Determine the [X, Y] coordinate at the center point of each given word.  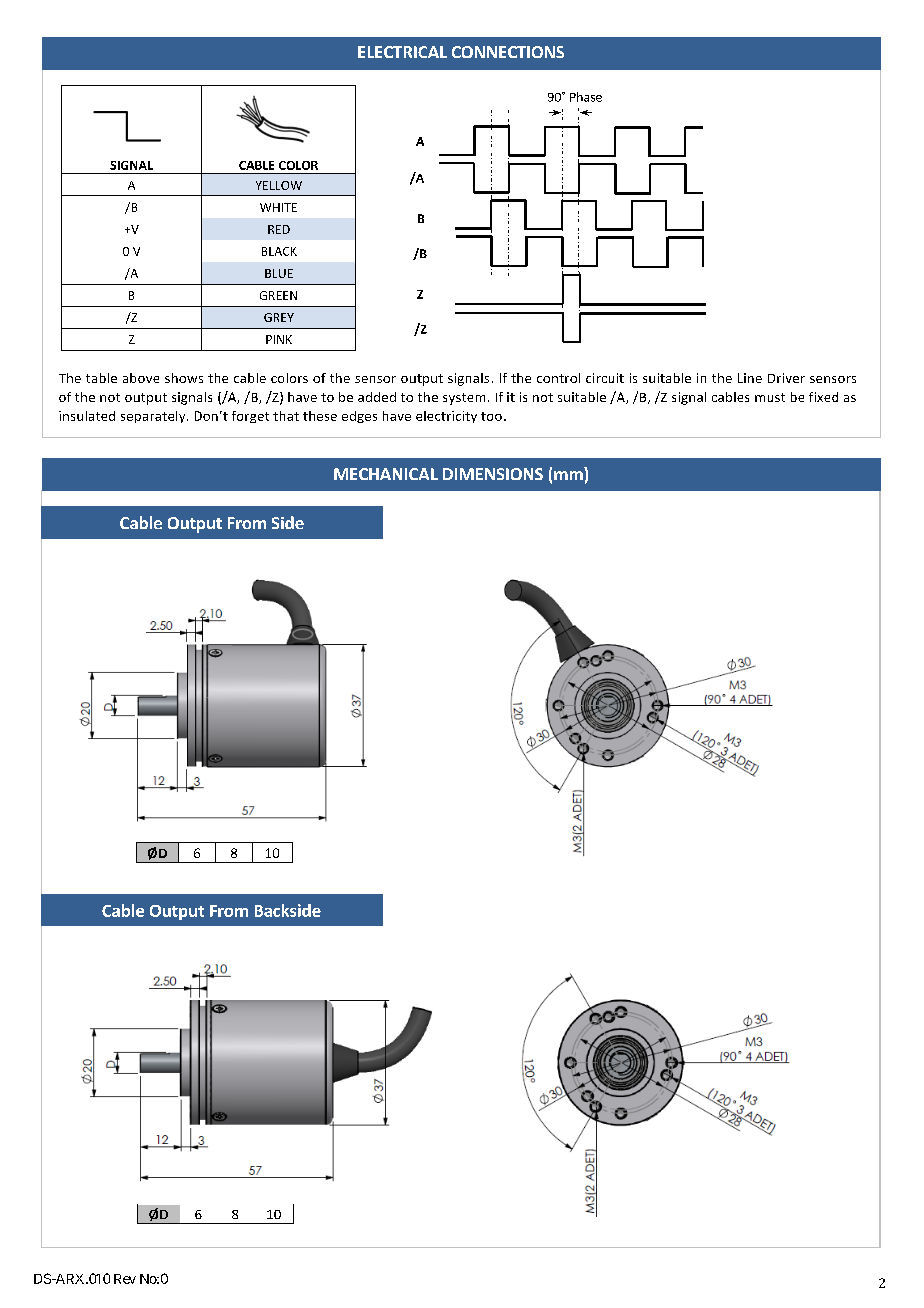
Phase [586, 97]
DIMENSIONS [493, 474]
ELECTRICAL [402, 52]
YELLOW [279, 185]
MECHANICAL [386, 474]
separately [154, 417]
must [770, 397]
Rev [125, 1279]
